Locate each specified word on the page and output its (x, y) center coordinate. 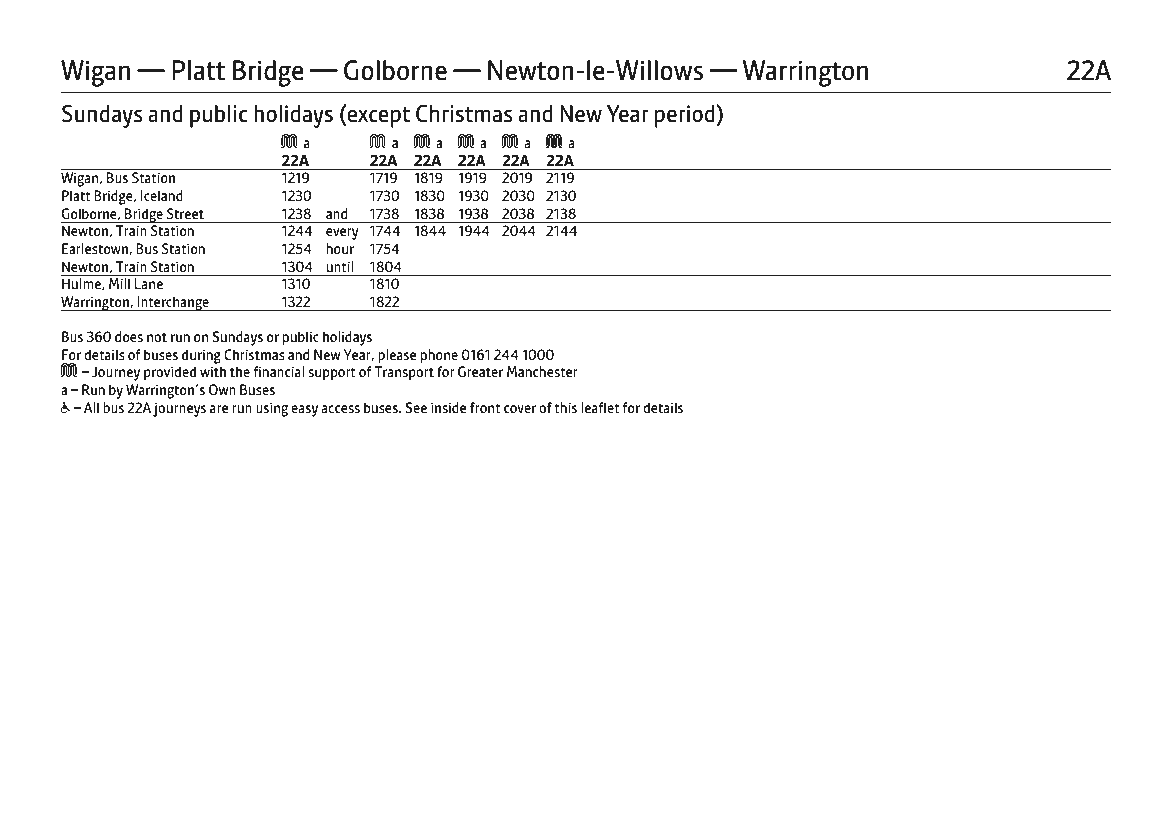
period (686, 116)
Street (185, 213)
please (397, 356)
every (342, 234)
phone (439, 356)
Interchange (173, 303)
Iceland (162, 195)
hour (340, 248)
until (340, 266)
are (219, 409)
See (416, 407)
